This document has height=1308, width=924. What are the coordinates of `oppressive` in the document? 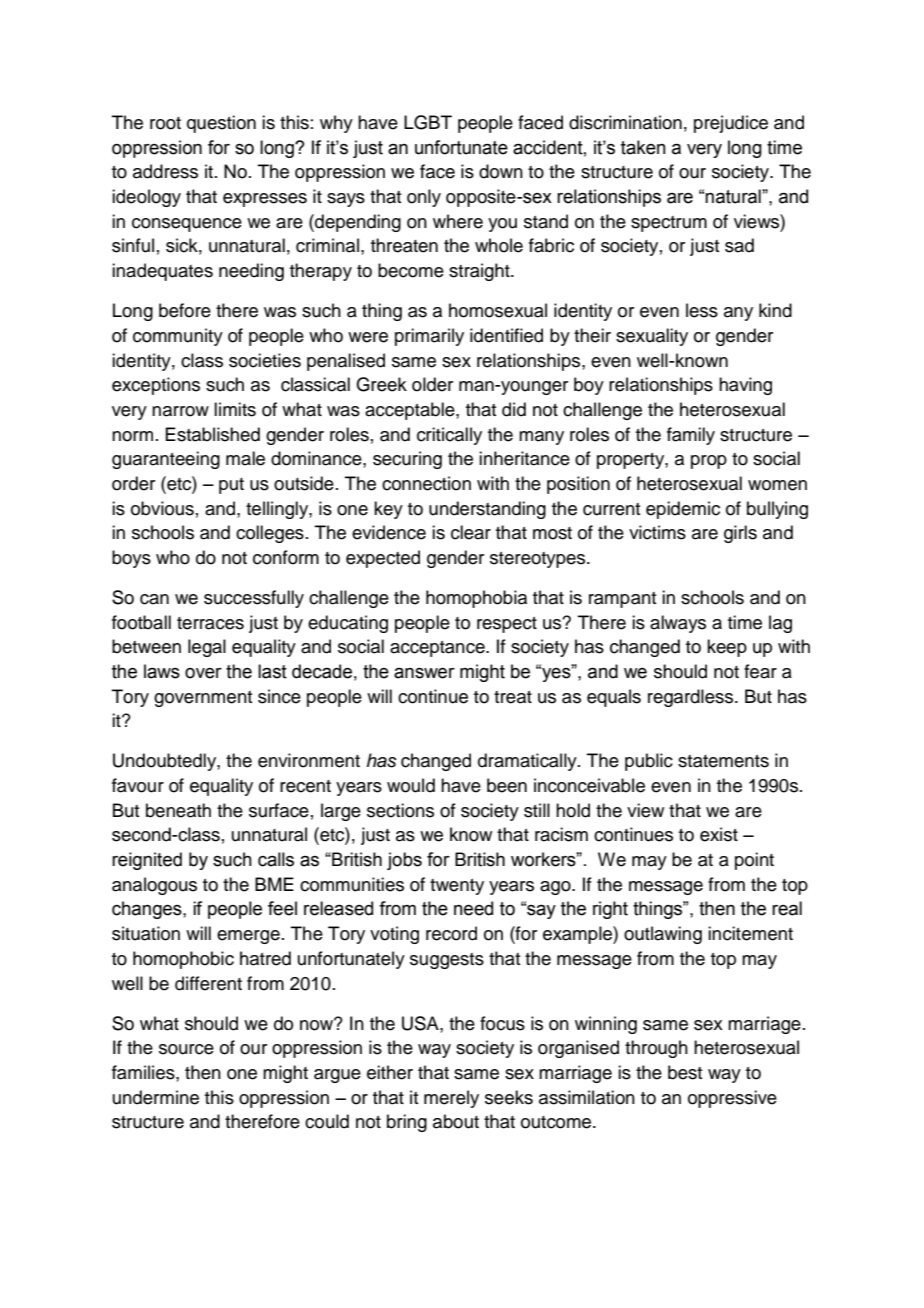 It's located at (732, 1099).
